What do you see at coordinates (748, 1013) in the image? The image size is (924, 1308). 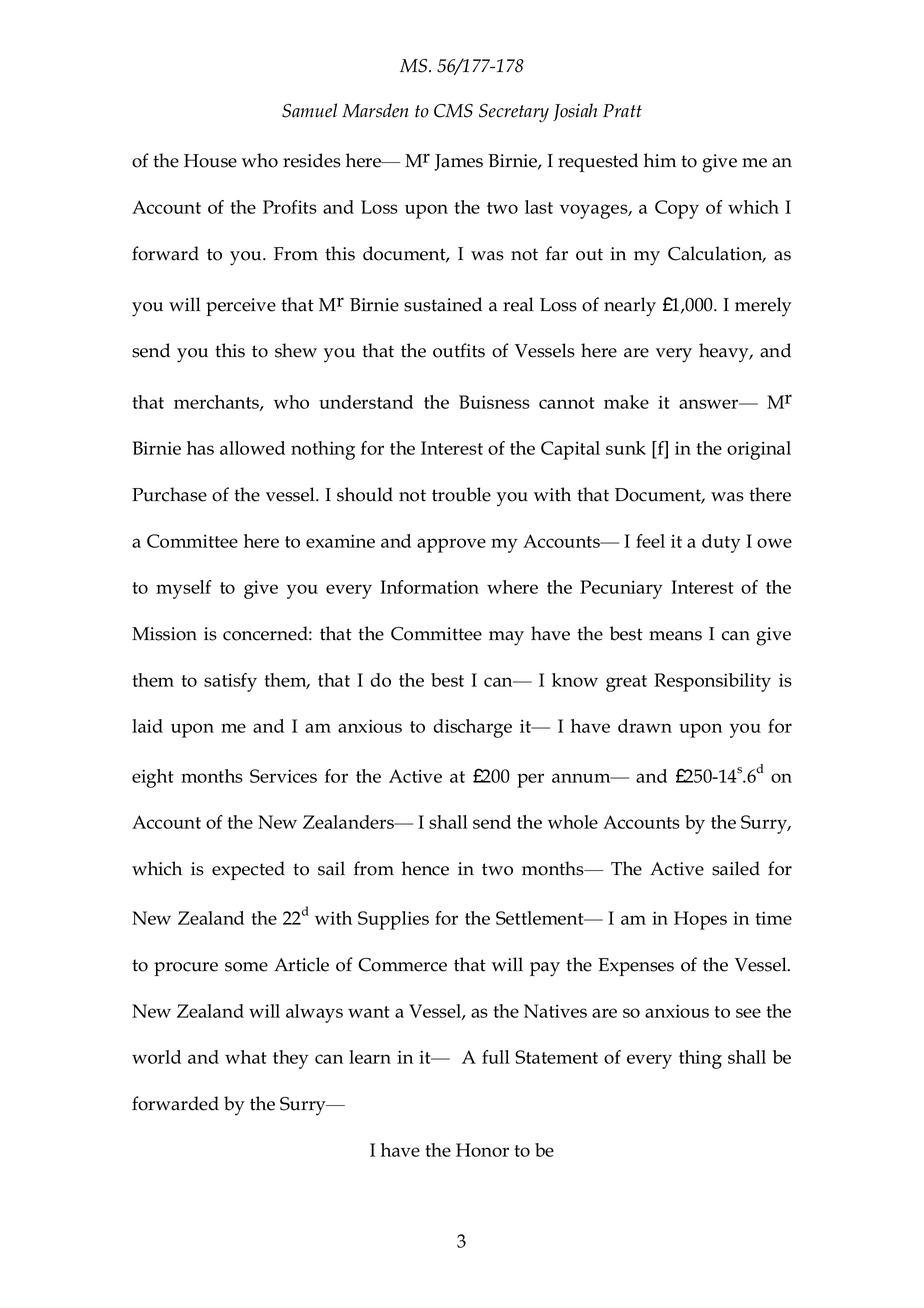 I see `see` at bounding box center [748, 1013].
